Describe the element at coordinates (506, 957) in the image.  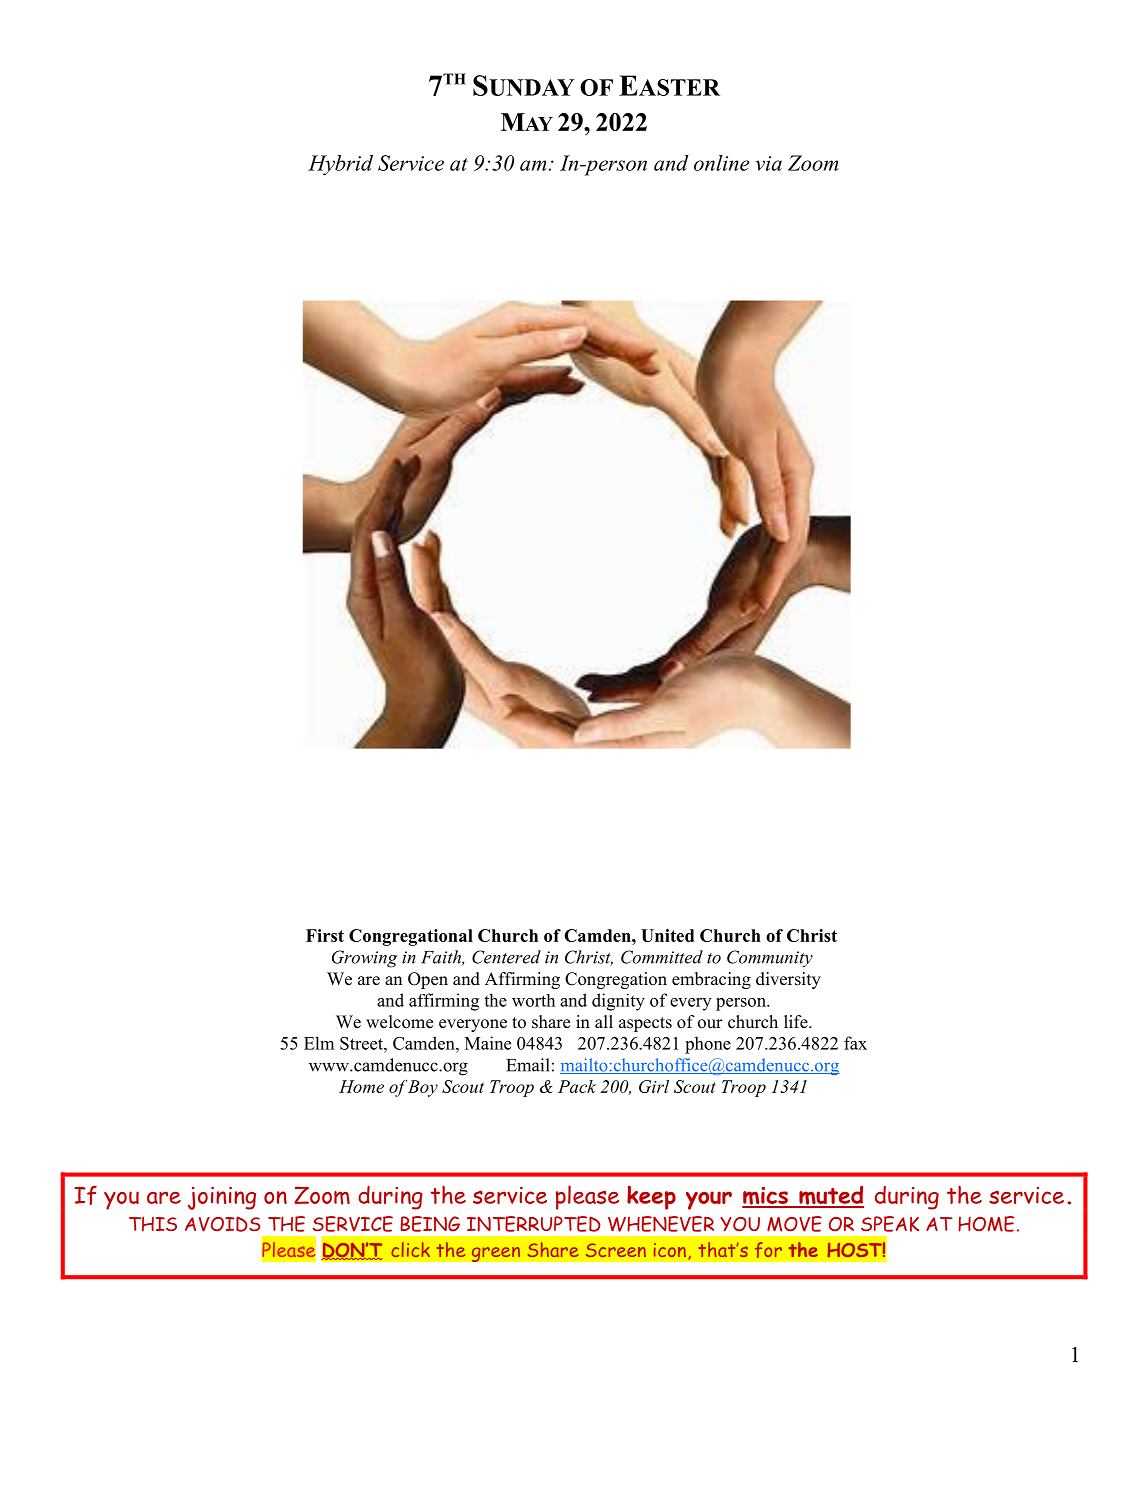
I see `Centered` at that location.
